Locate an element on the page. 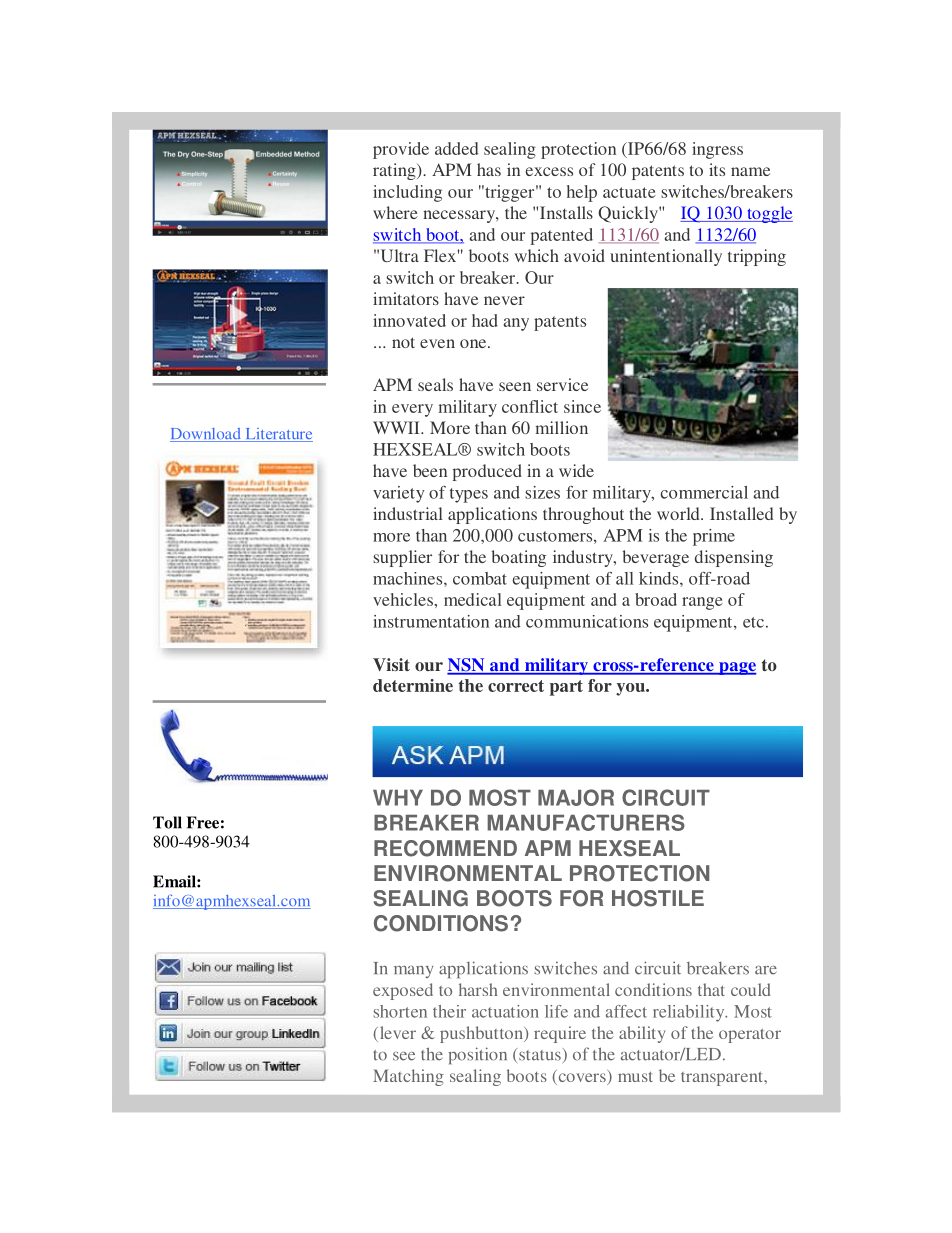 The image size is (952, 1233). vehicles is located at coordinates (404, 599).
